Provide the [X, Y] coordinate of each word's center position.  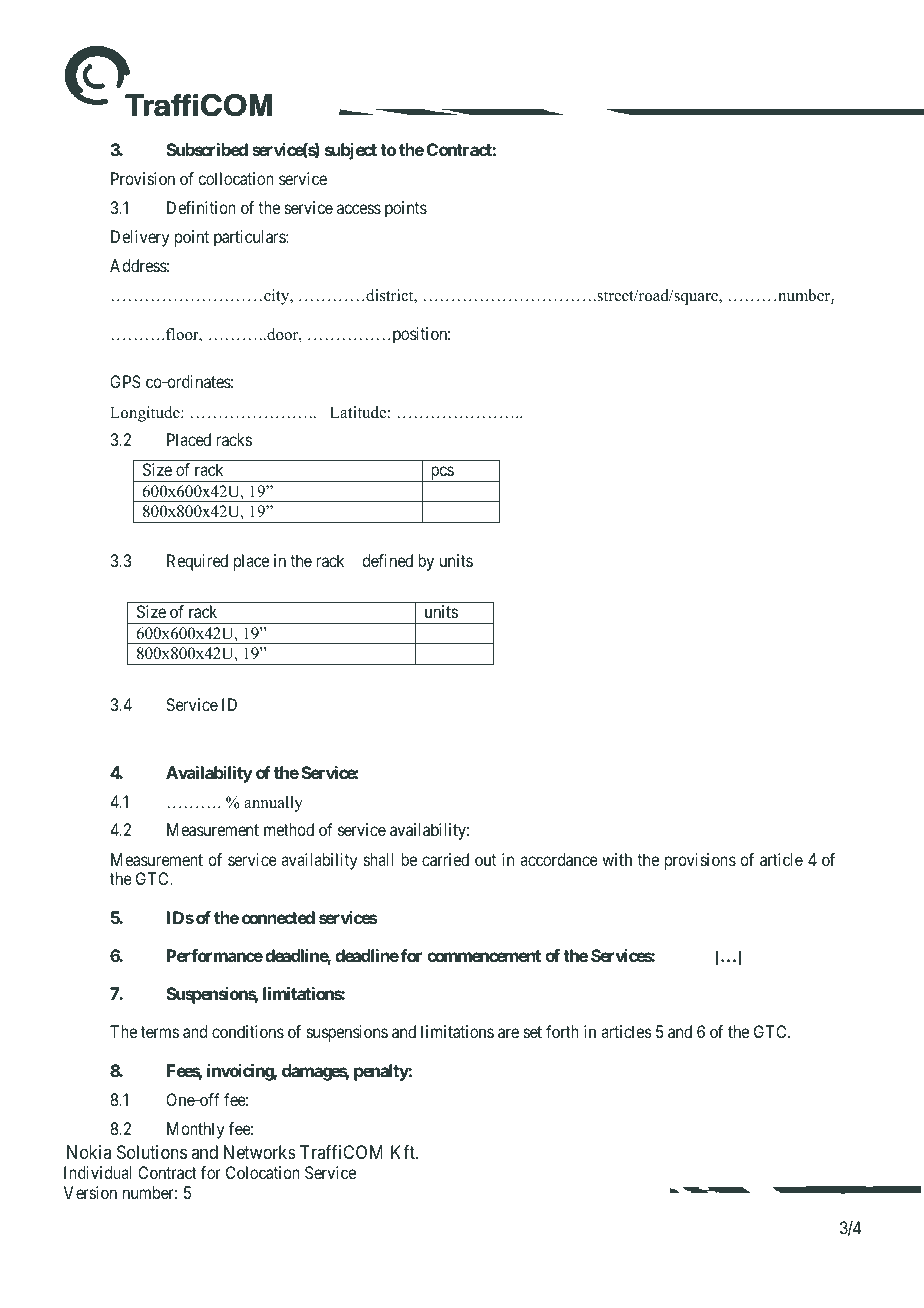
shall [378, 859]
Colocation [263, 1172]
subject [351, 151]
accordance [559, 859]
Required [197, 562]
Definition [201, 207]
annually [273, 804]
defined [387, 560]
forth [562, 1031]
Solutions [152, 1152]
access [359, 209]
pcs [441, 474]
